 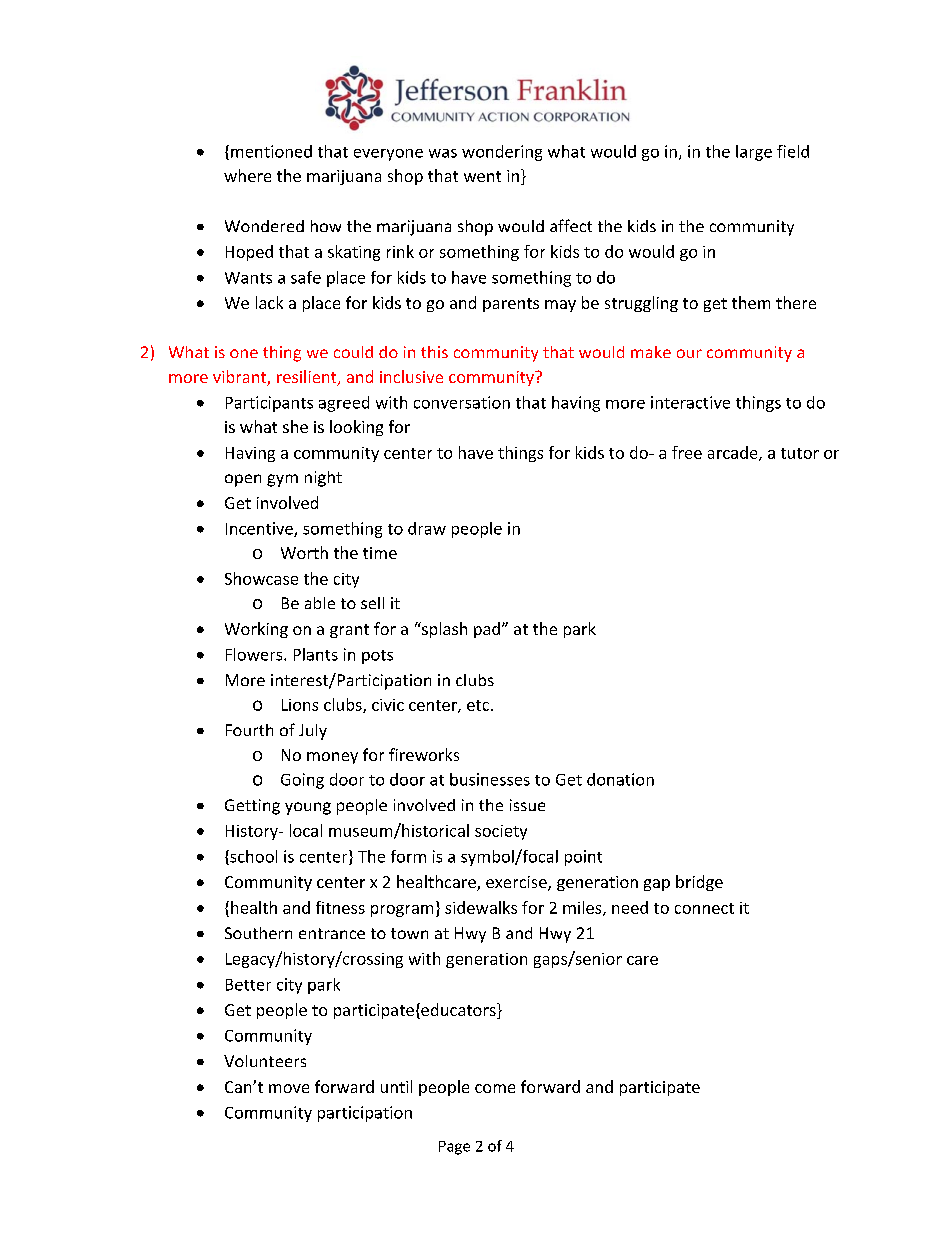 I want to click on night, so click(x=323, y=479).
